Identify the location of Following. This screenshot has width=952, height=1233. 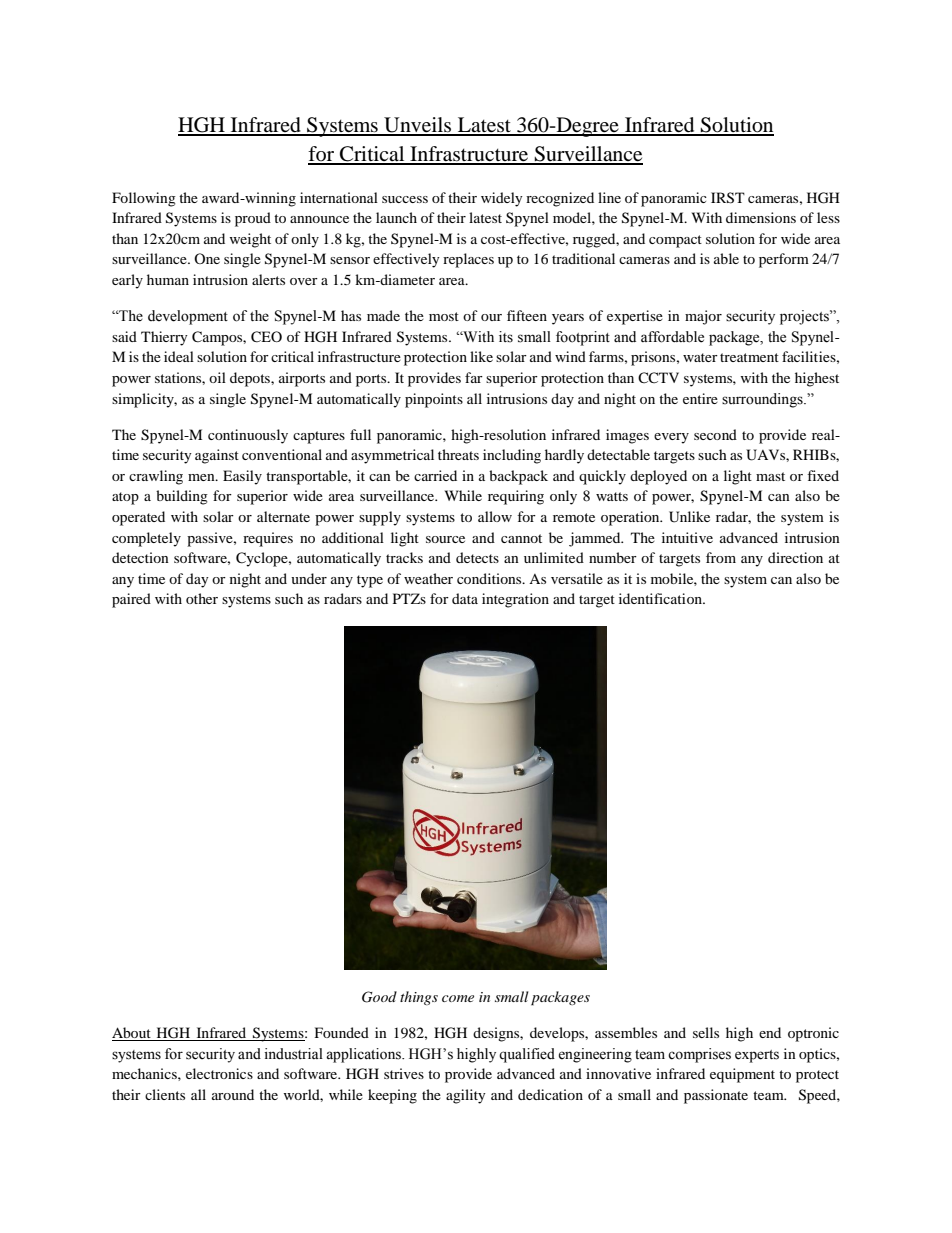
(144, 199).
